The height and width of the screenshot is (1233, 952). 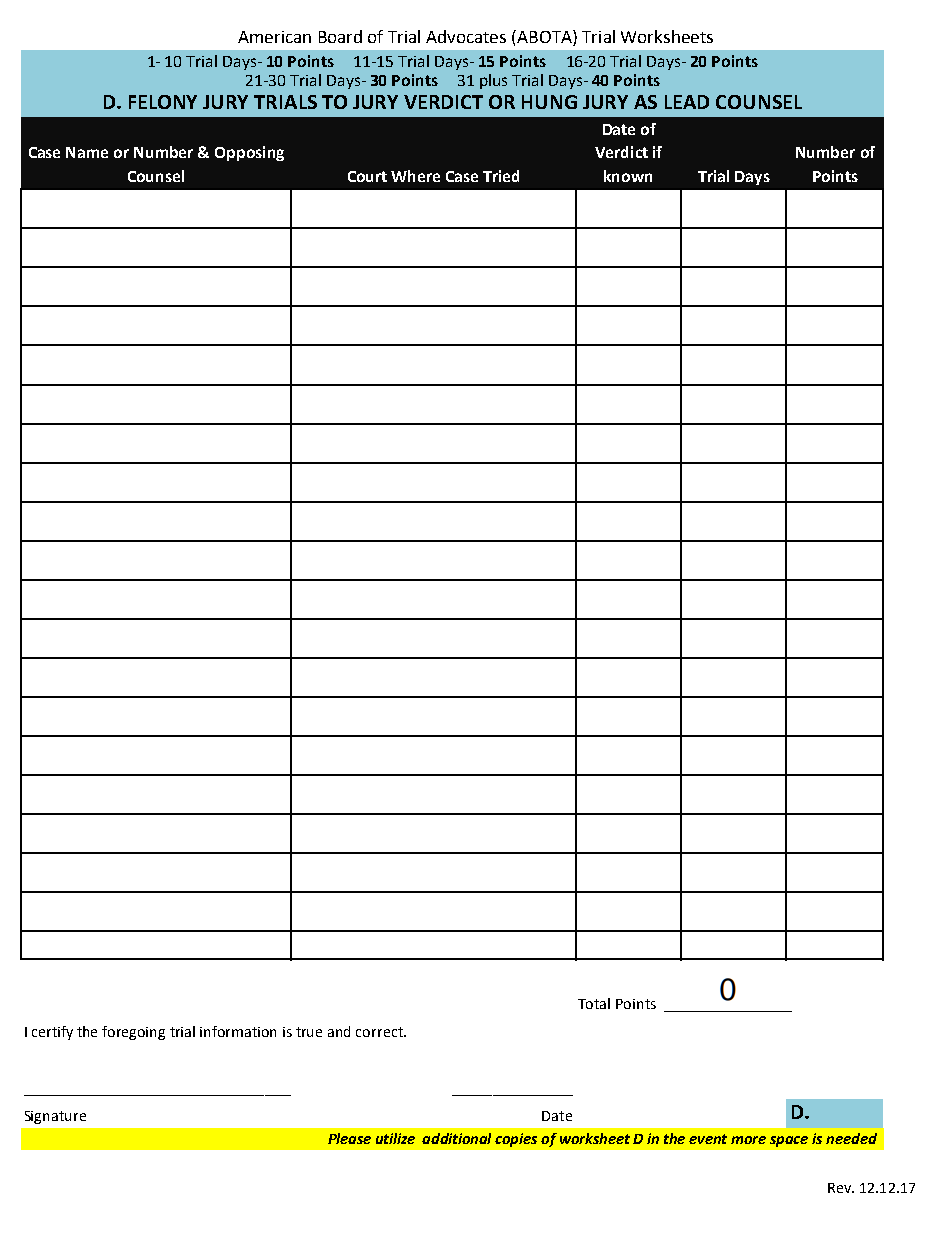 What do you see at coordinates (456, 1138) in the screenshot?
I see `additional` at bounding box center [456, 1138].
